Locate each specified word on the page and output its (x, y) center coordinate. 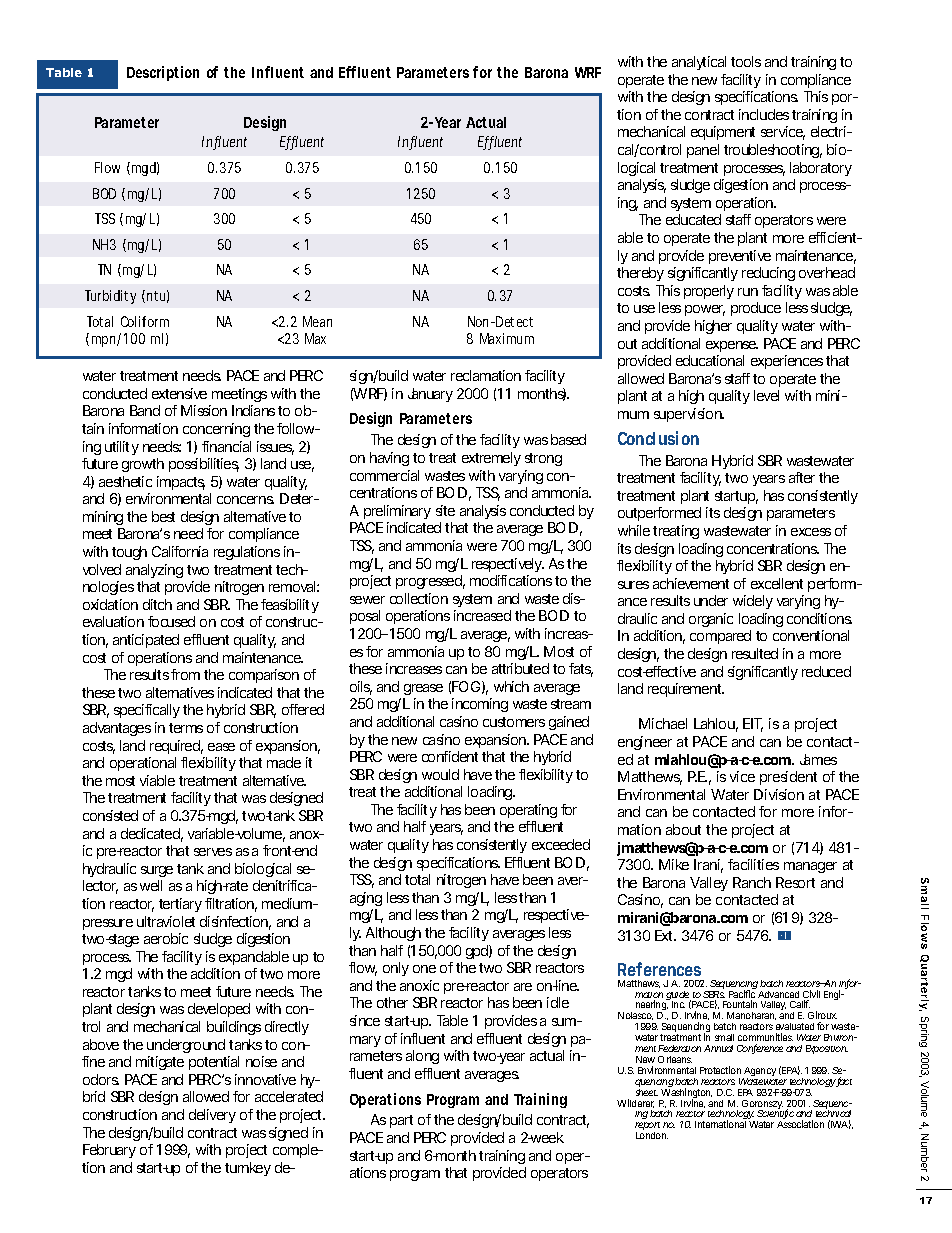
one (424, 969)
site (445, 510)
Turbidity (110, 297)
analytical (699, 63)
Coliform (145, 321)
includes (764, 114)
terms (186, 728)
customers (514, 722)
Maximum (507, 338)
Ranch (752, 882)
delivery (212, 1116)
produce (756, 309)
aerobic (166, 938)
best (163, 516)
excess (811, 532)
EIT (753, 725)
